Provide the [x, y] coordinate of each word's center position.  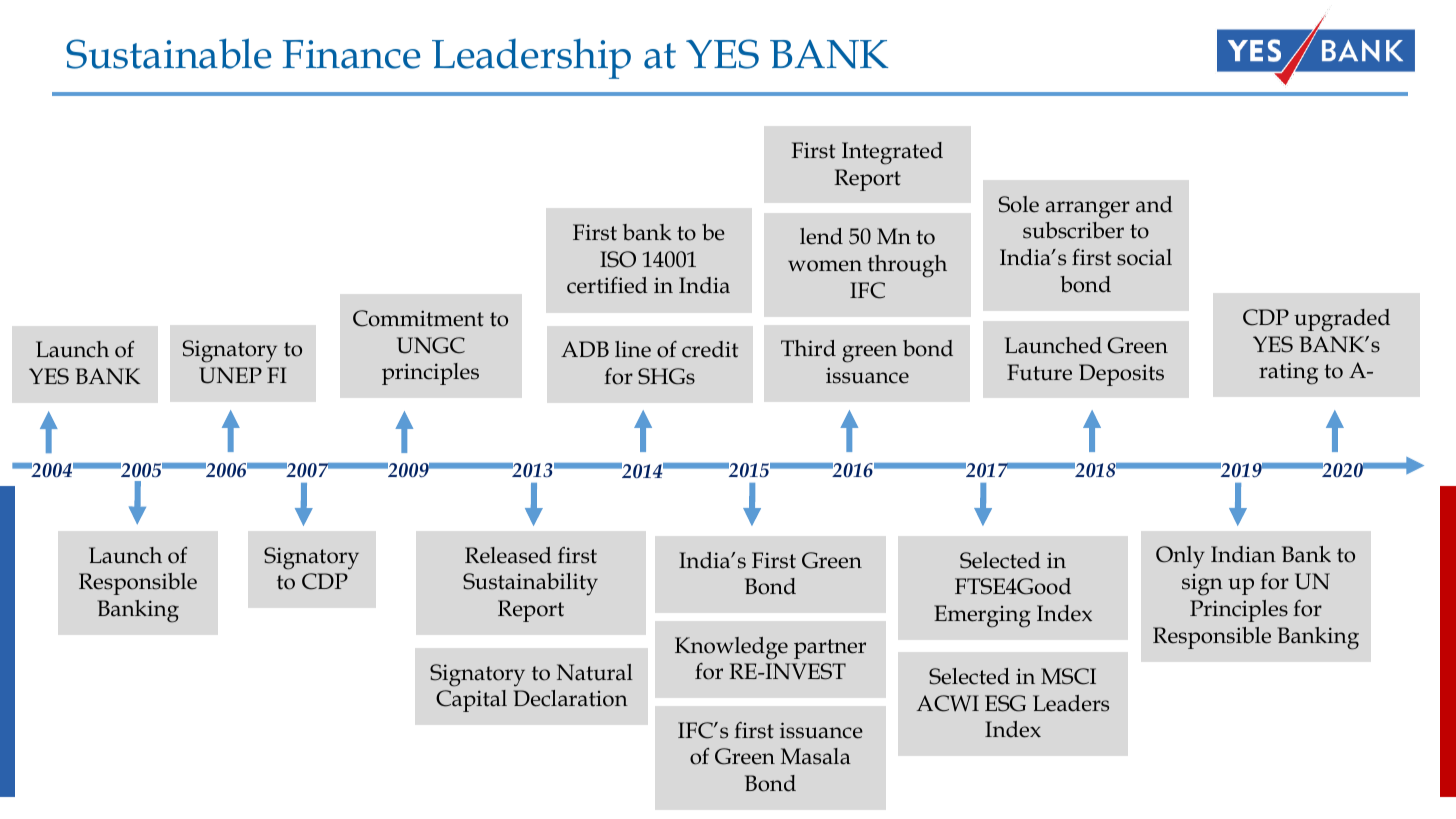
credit [710, 349]
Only [1180, 557]
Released [508, 555]
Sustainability [530, 584]
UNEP [230, 375]
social [1144, 257]
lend [821, 236]
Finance [351, 54]
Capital [471, 701]
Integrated [892, 153]
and [1154, 204]
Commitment [418, 318]
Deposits [1121, 375]
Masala [816, 756]
